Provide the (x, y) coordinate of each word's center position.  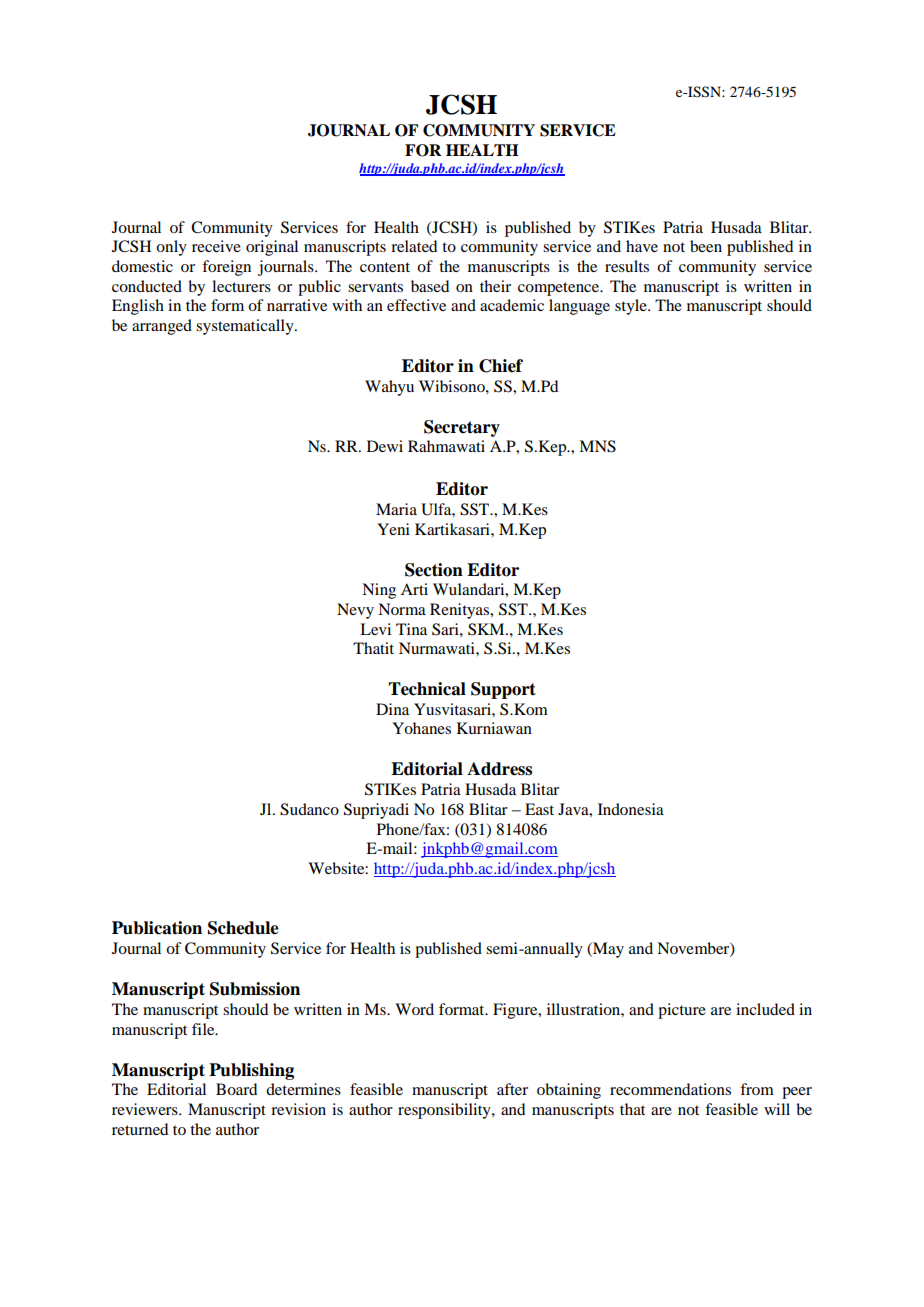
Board (236, 1089)
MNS (597, 446)
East (539, 809)
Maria (396, 509)
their (495, 286)
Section (434, 570)
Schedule (243, 928)
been (706, 246)
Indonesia (631, 809)
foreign (226, 268)
